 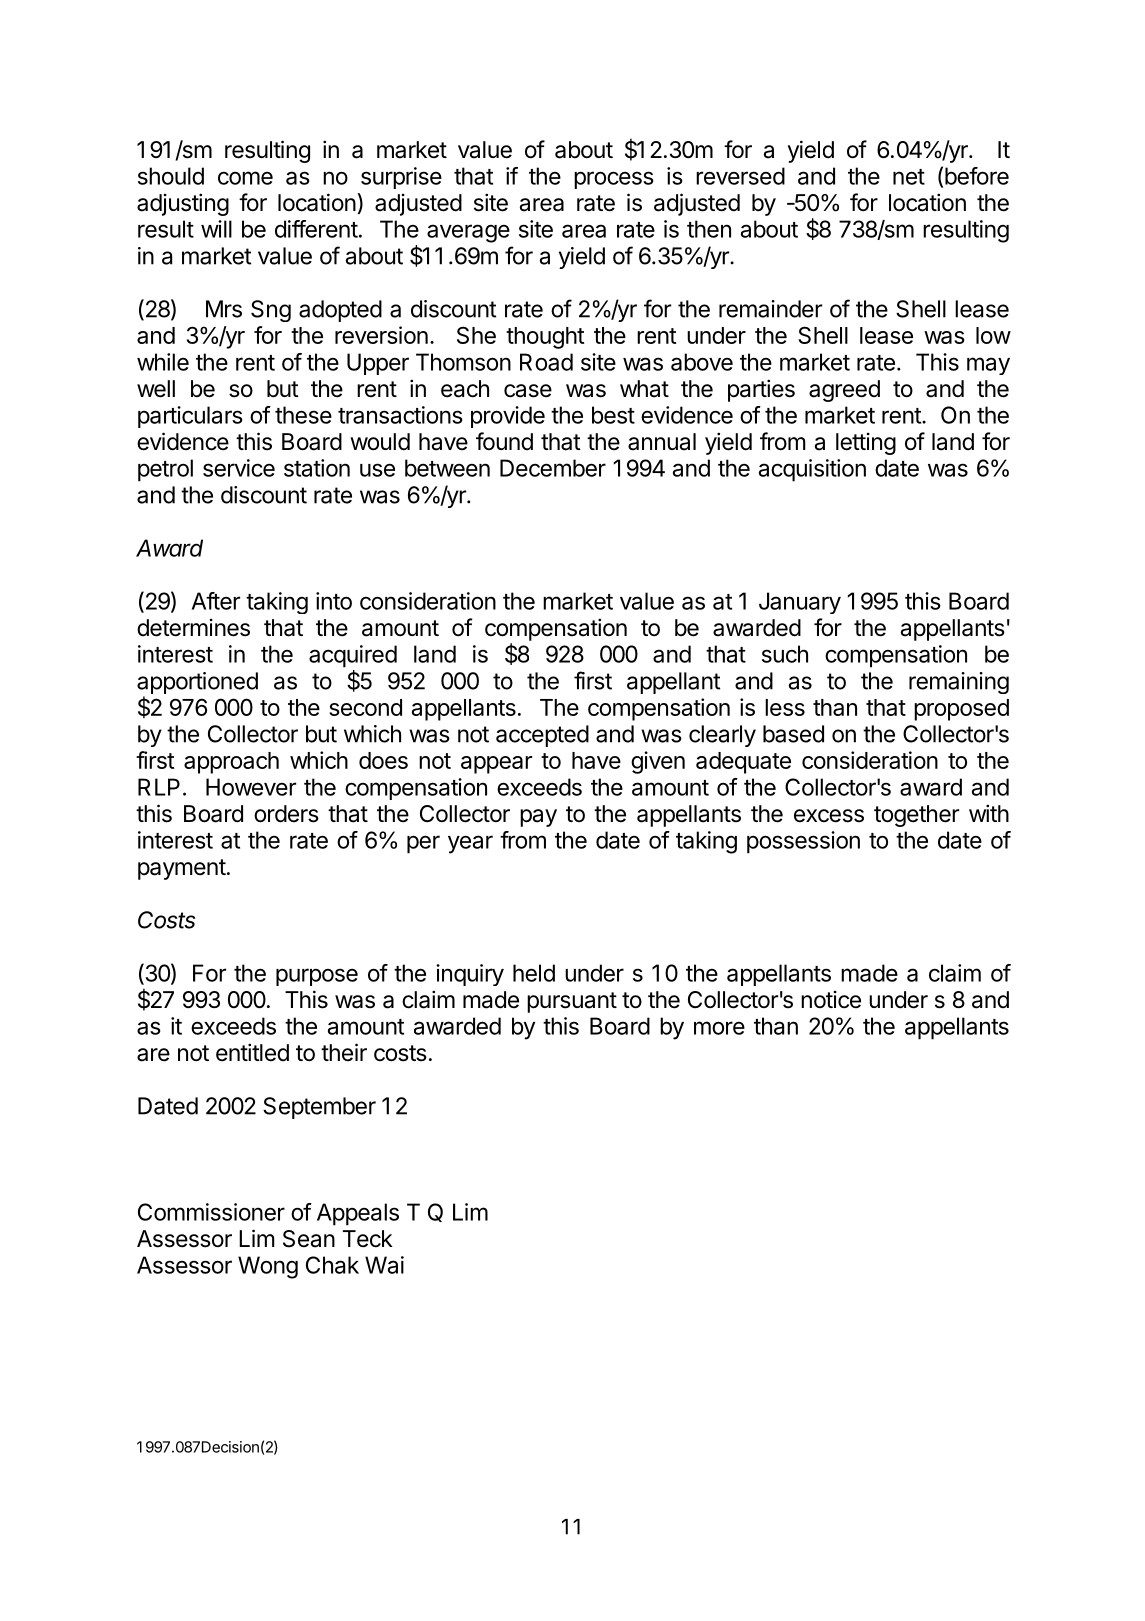 What do you see at coordinates (239, 468) in the screenshot?
I see `service` at bounding box center [239, 468].
